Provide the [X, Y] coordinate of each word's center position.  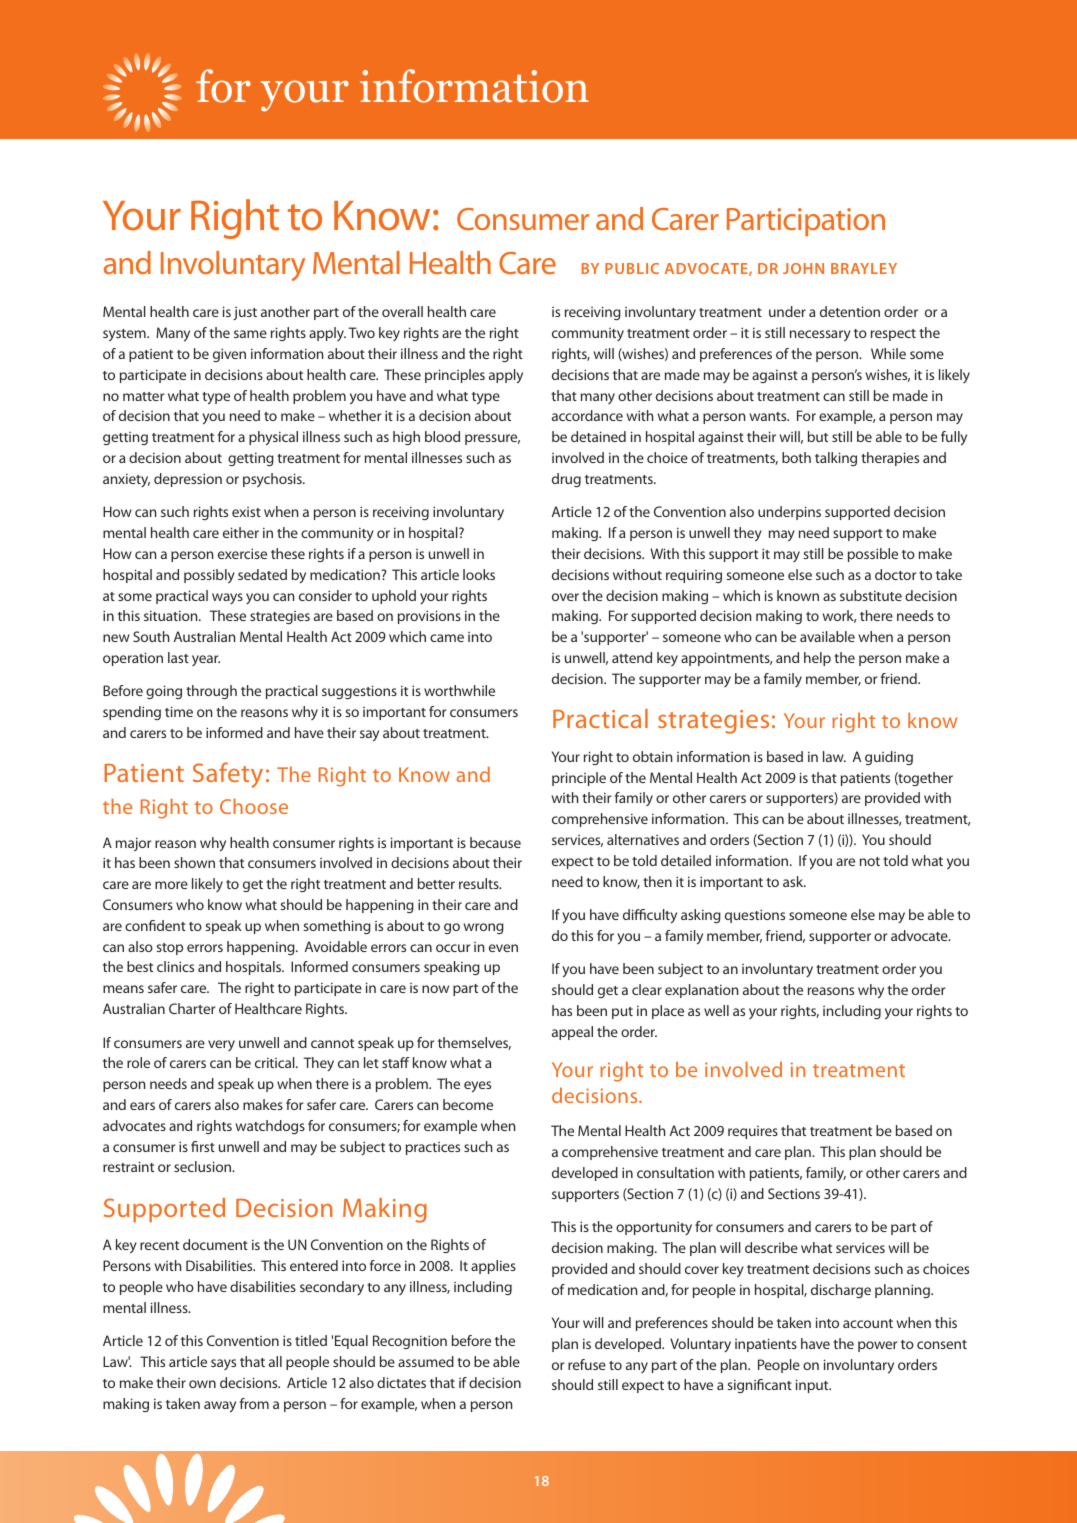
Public [632, 268]
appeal [572, 1033]
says [223, 1364]
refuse [587, 1364]
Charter [192, 1008]
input [813, 1386]
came [447, 638]
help [817, 659]
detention [850, 311]
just [245, 313]
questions [755, 916]
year [206, 660]
